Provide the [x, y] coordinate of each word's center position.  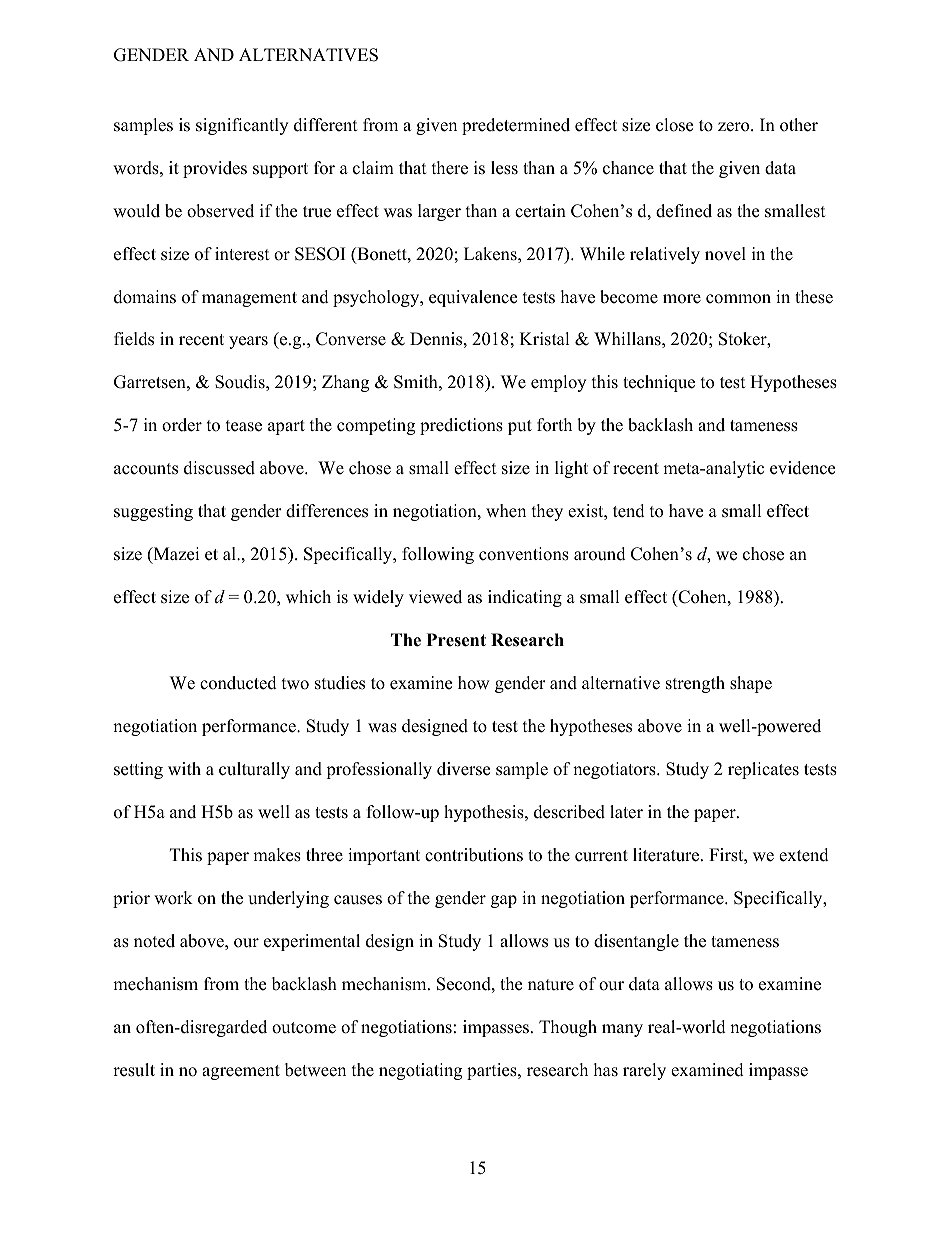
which [308, 597]
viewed [435, 597]
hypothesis [485, 813]
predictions [461, 426]
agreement [241, 1072]
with [184, 768]
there [450, 168]
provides [215, 169]
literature [667, 855]
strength [695, 684]
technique [659, 383]
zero [735, 127]
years [248, 342]
